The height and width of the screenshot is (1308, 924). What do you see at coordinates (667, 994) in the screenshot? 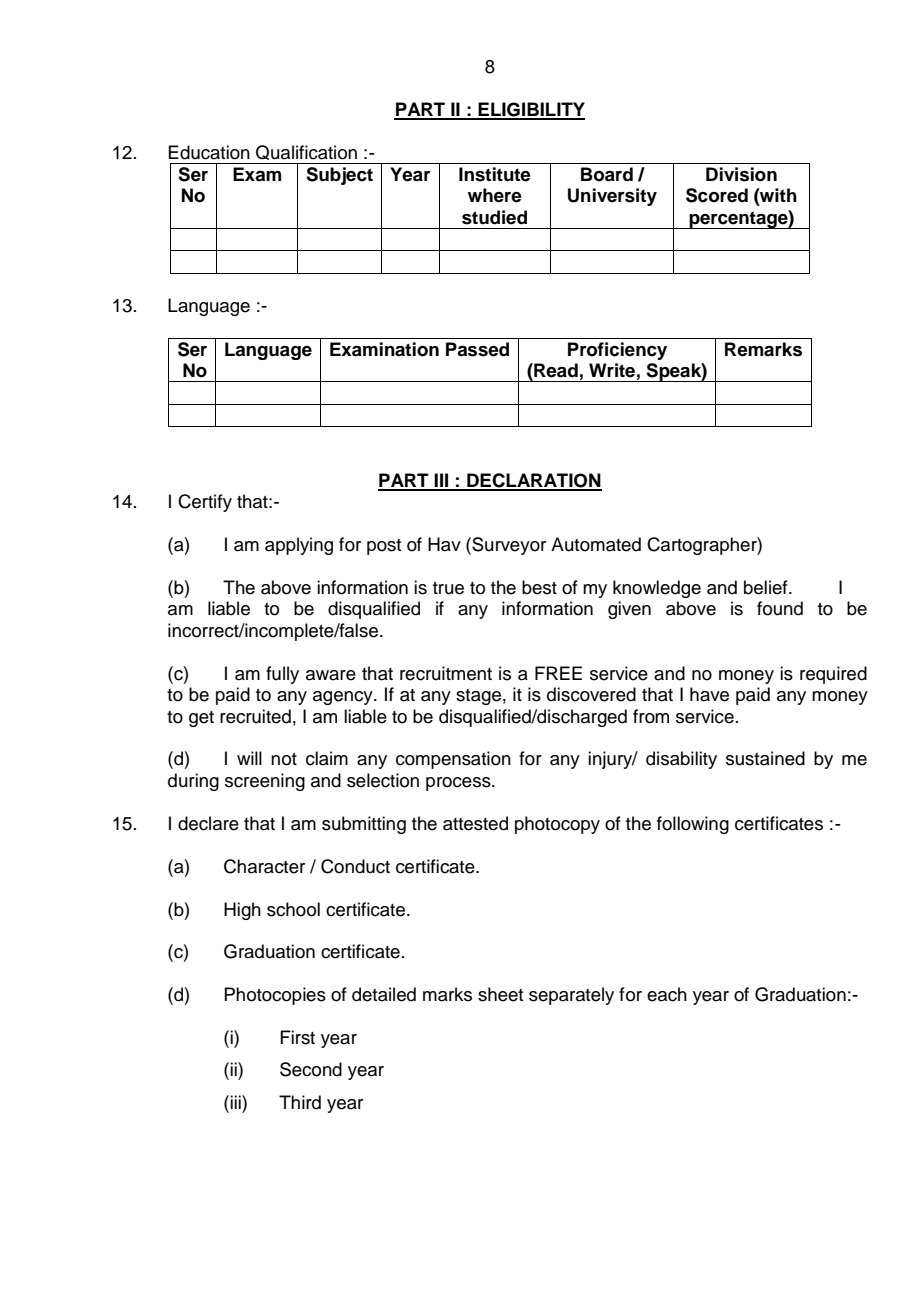
I see `each` at bounding box center [667, 994].
